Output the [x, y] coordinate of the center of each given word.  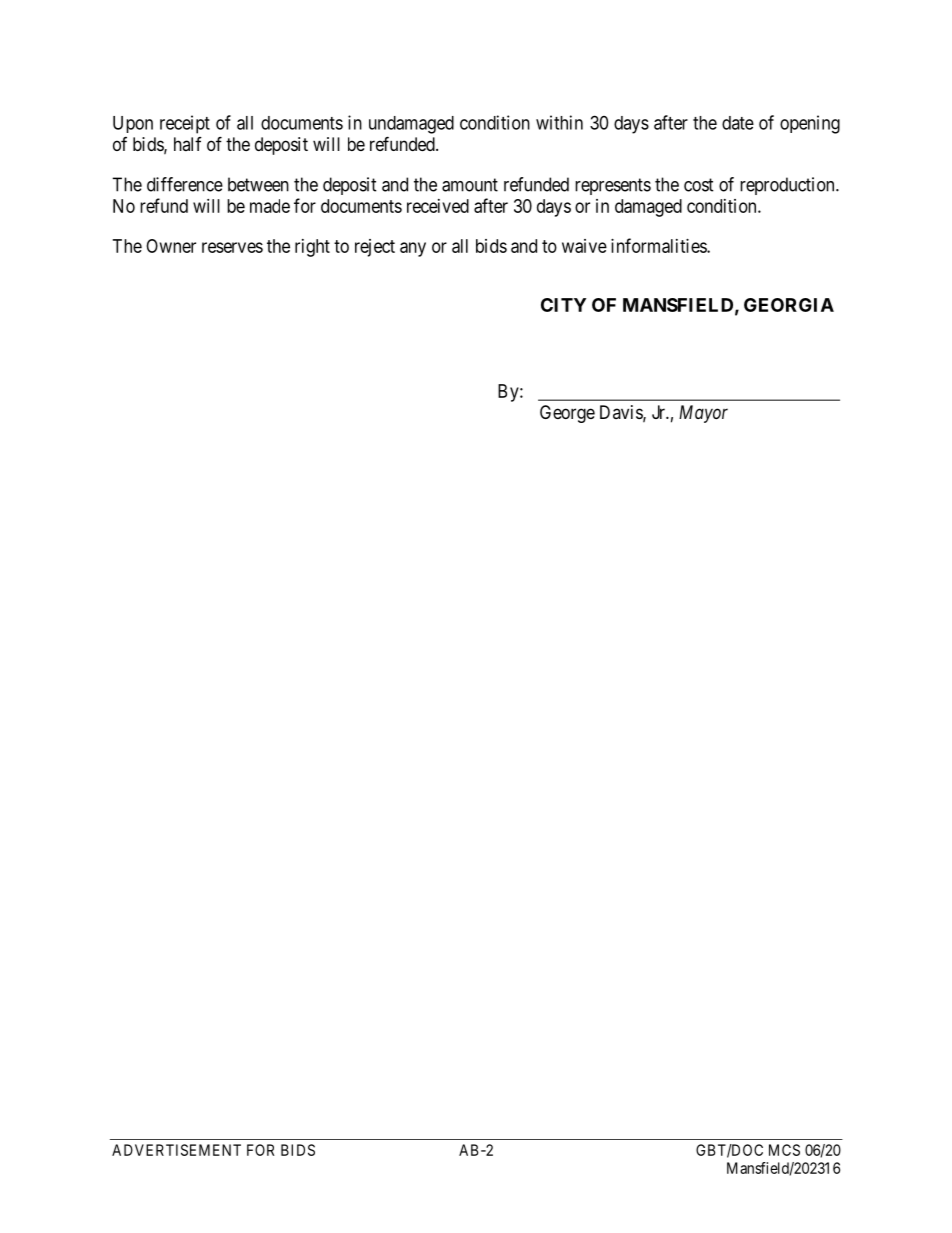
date [738, 123]
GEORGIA [789, 305]
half [188, 144]
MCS [784, 1150]
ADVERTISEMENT [176, 1150]
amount [470, 185]
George [567, 414]
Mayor [703, 414]
